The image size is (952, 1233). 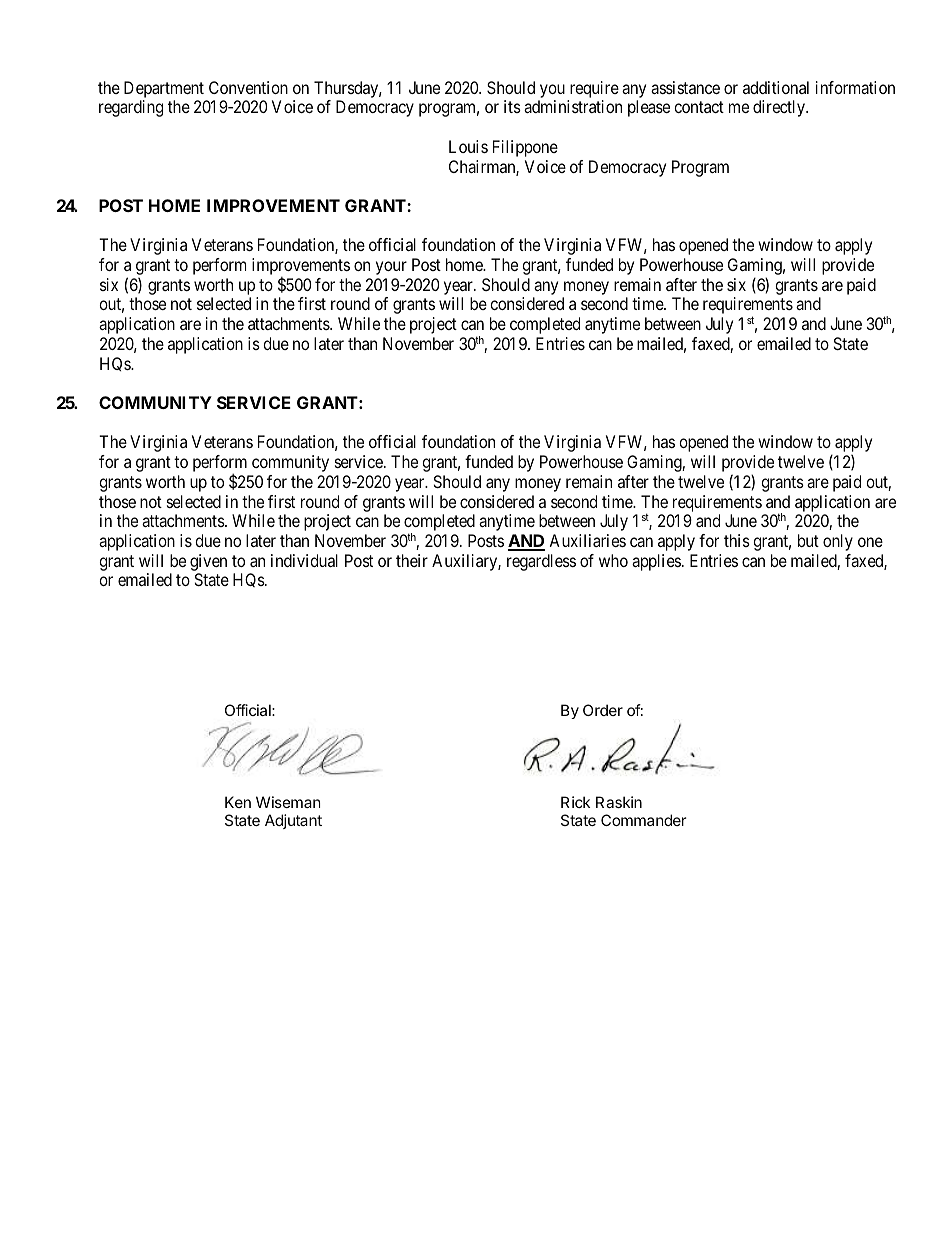 I want to click on regardless, so click(x=541, y=562).
